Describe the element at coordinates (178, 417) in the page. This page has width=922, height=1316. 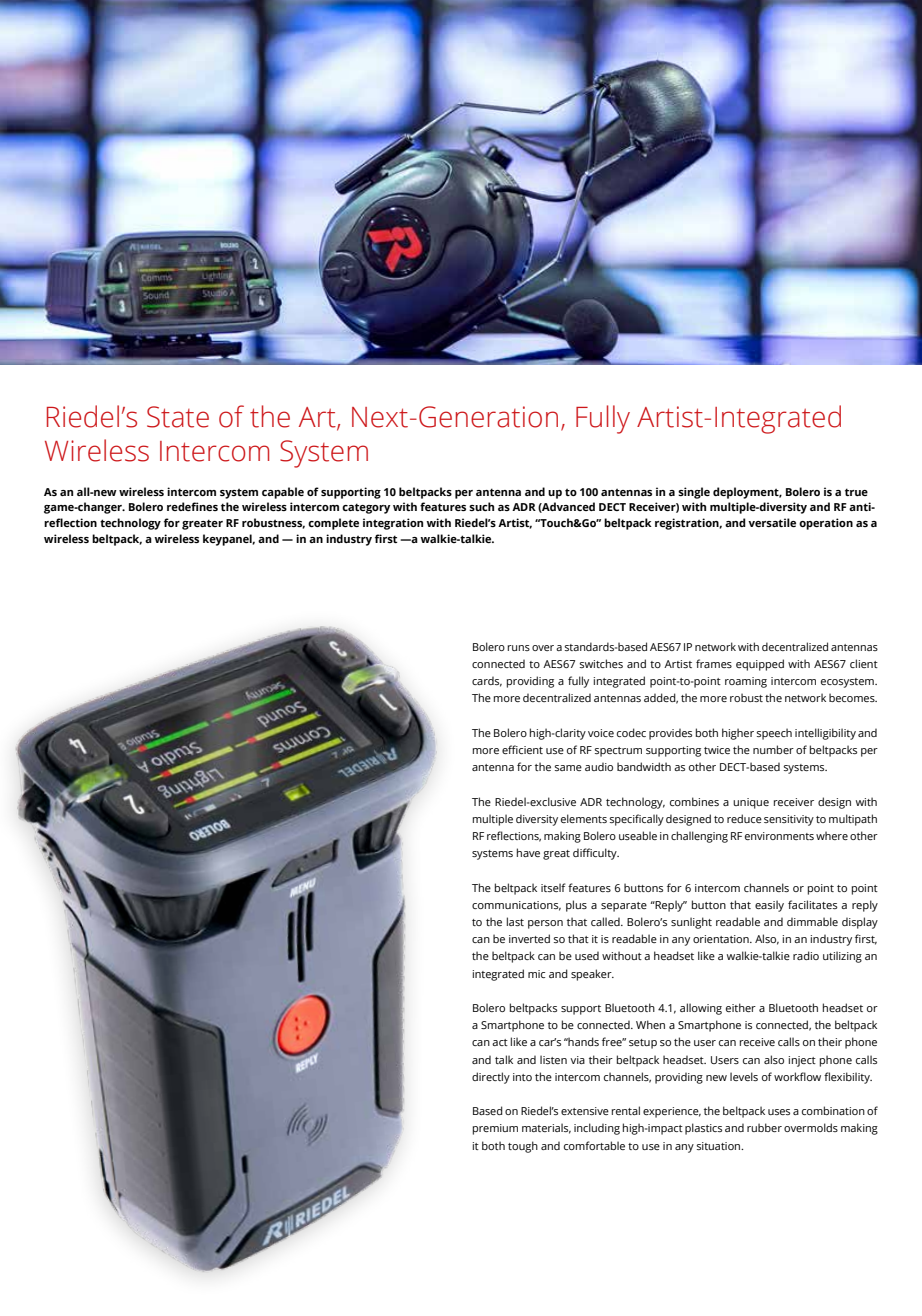
I see `State` at that location.
